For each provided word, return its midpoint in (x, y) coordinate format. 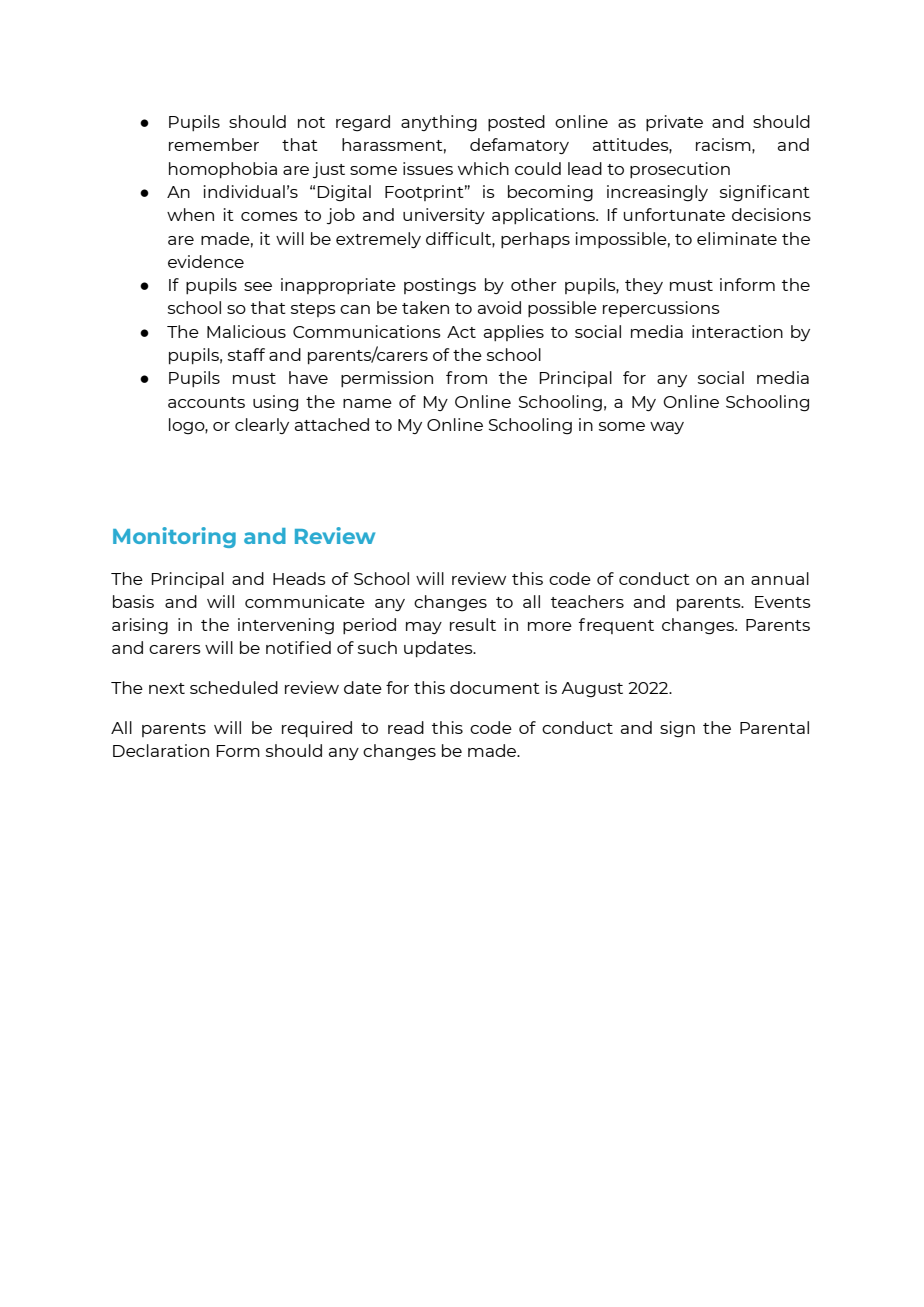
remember (214, 144)
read (406, 727)
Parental (774, 727)
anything (439, 123)
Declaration (161, 750)
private (674, 123)
